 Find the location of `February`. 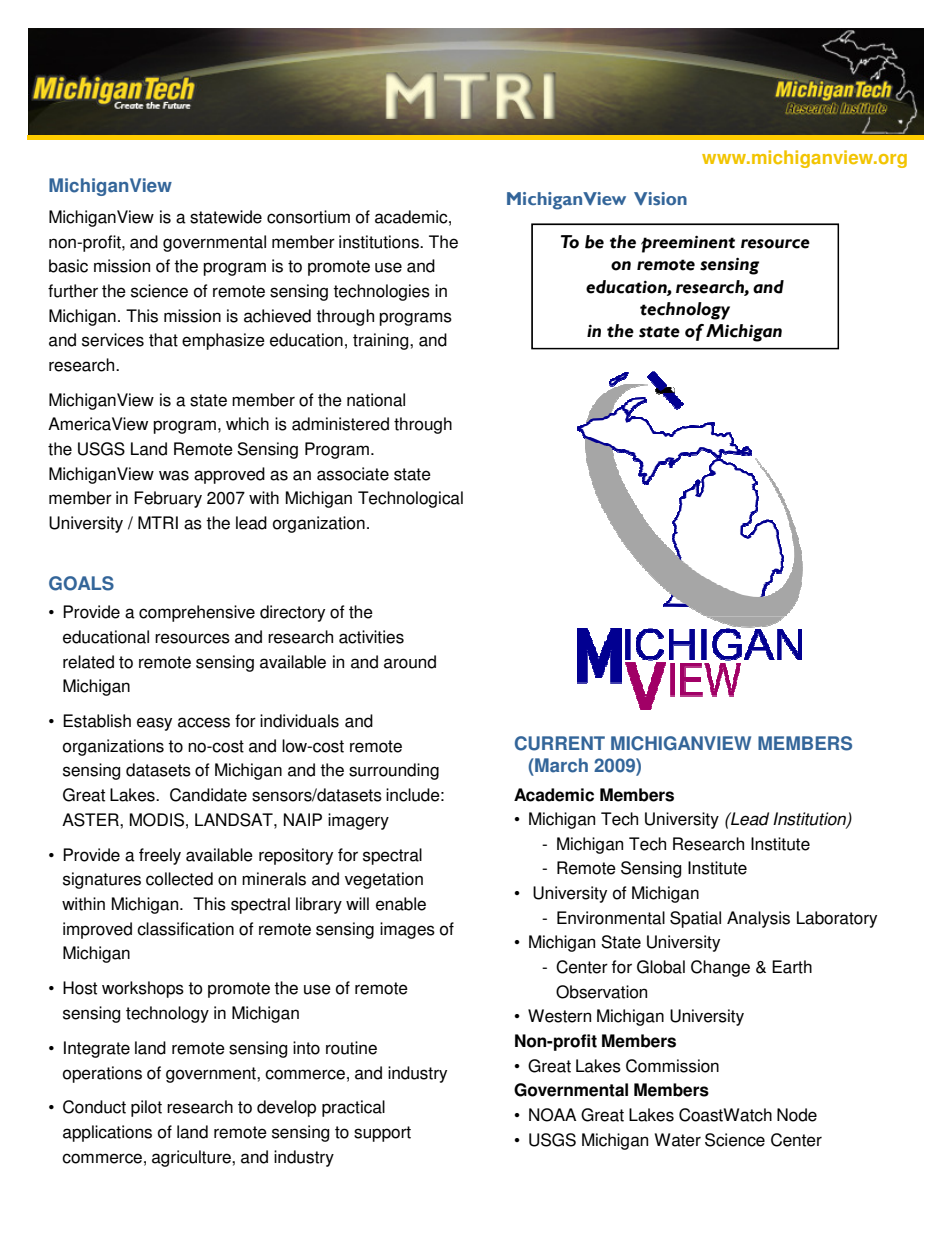

February is located at coordinates (168, 499).
